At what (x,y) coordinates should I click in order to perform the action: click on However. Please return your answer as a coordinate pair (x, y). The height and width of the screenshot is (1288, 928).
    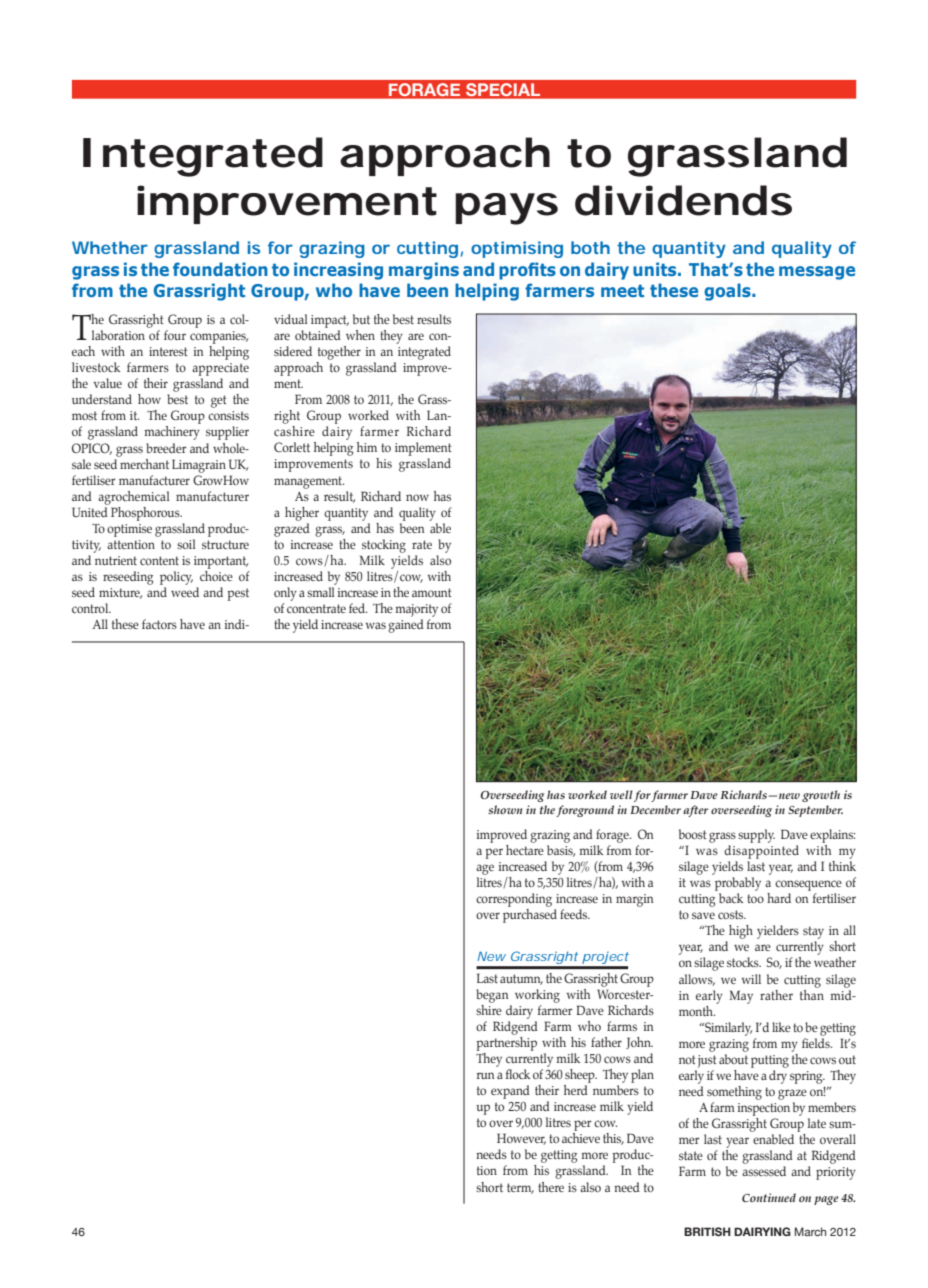
    Looking at the image, I should click on (521, 1139).
